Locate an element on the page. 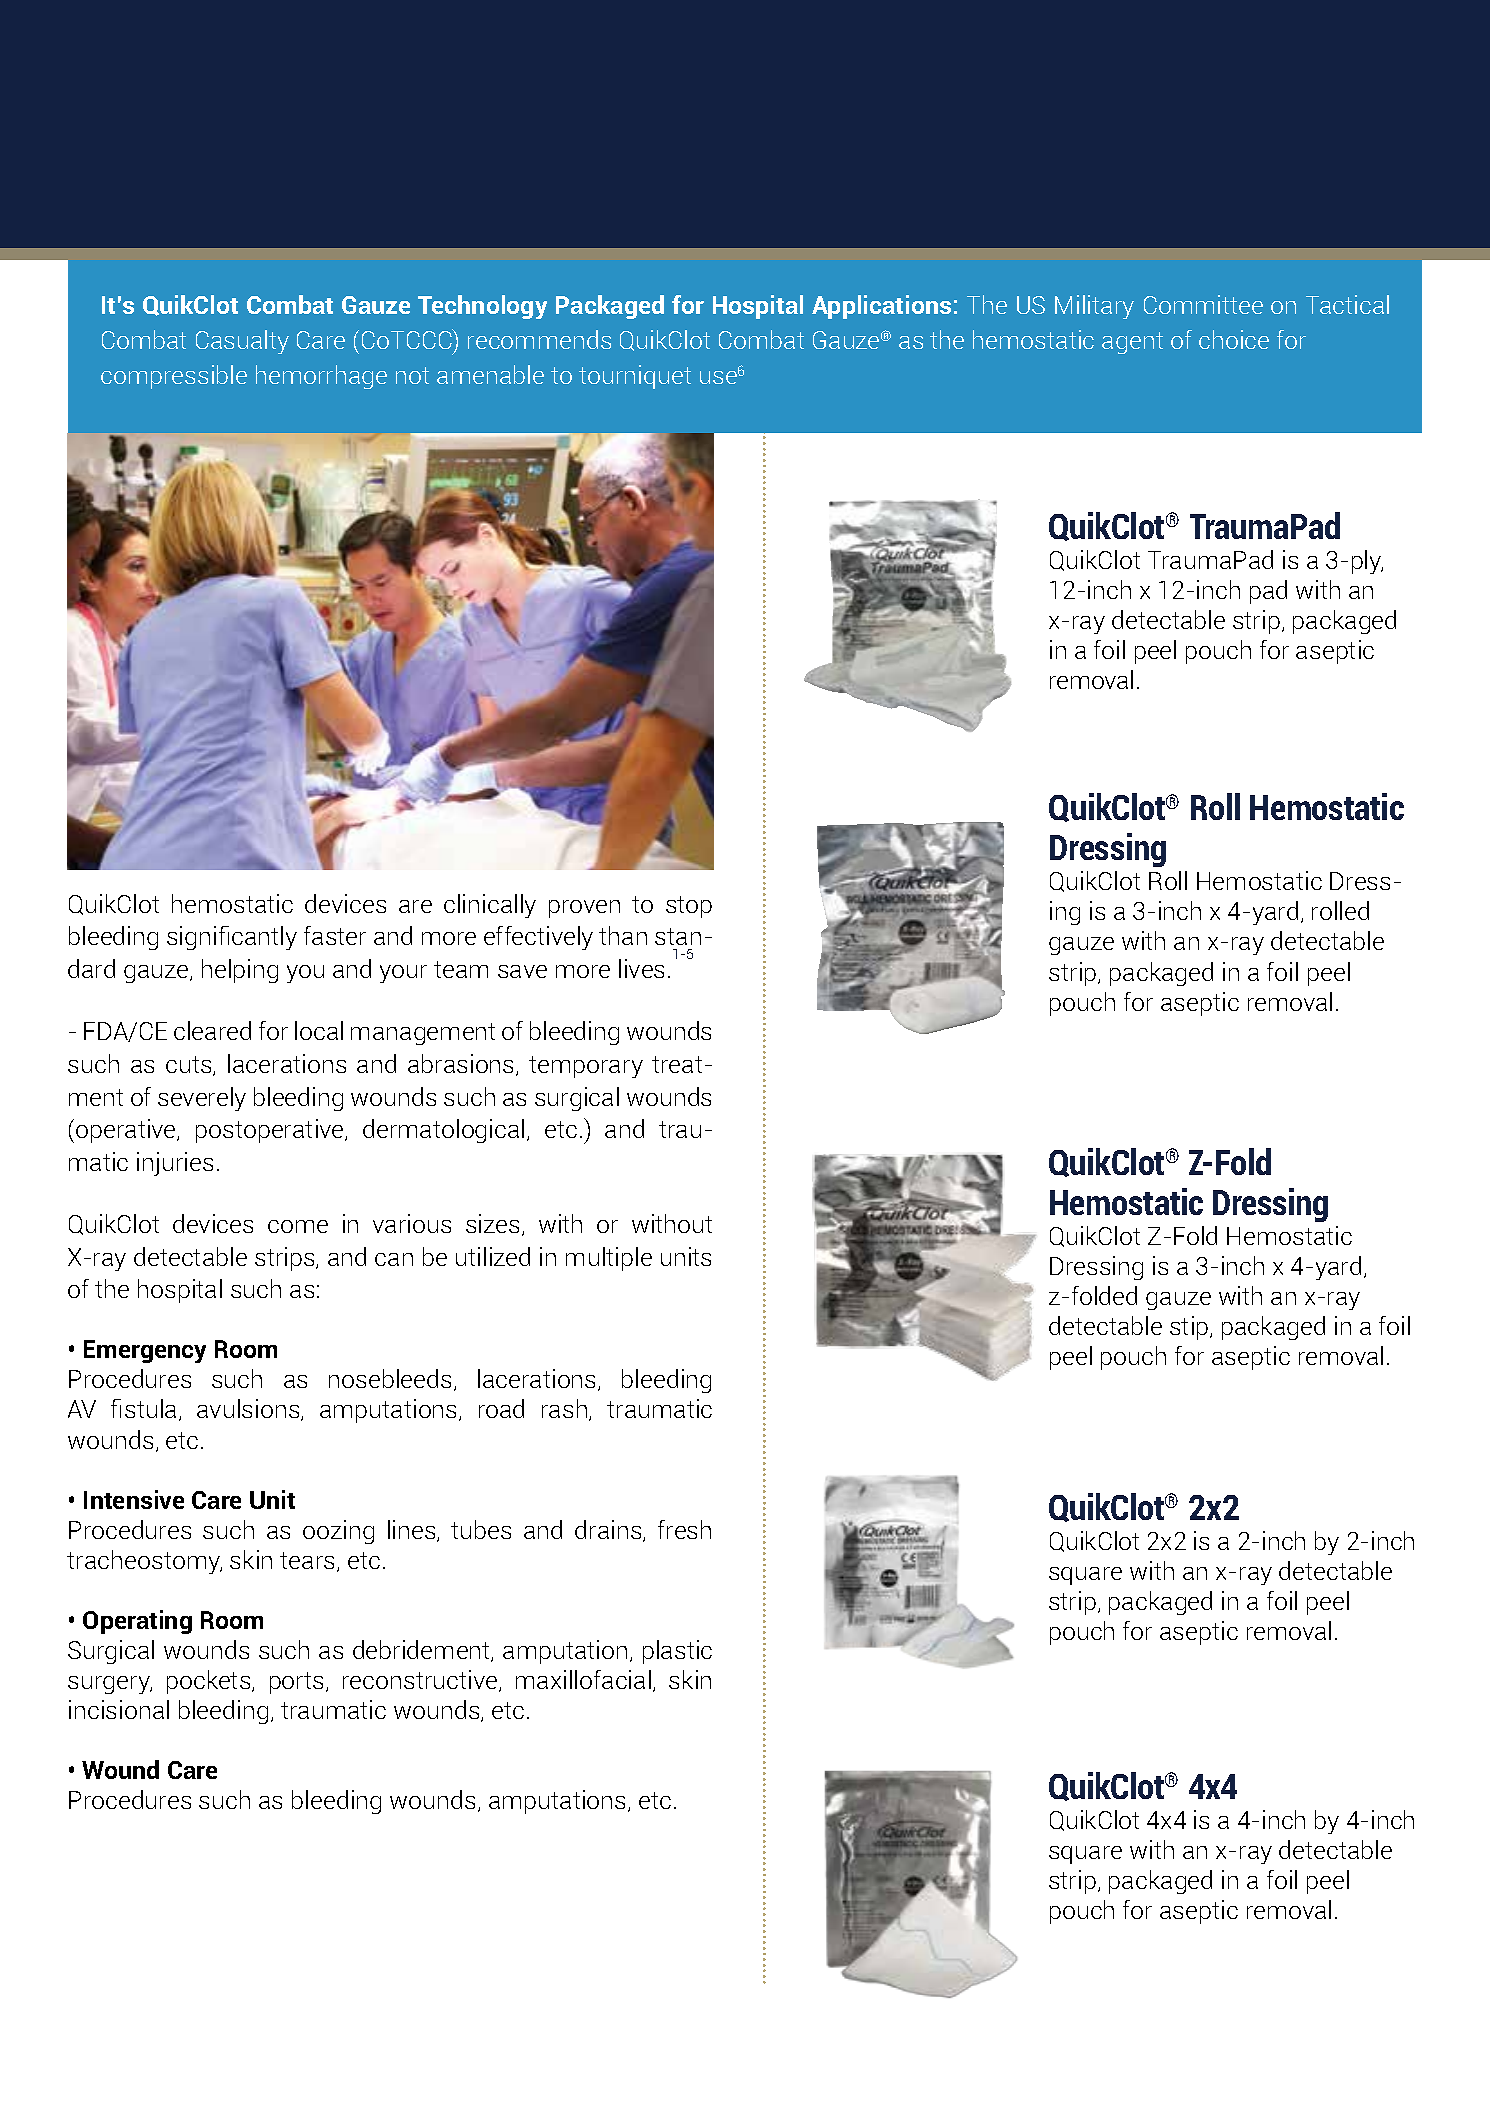  plastic is located at coordinates (677, 1652).
